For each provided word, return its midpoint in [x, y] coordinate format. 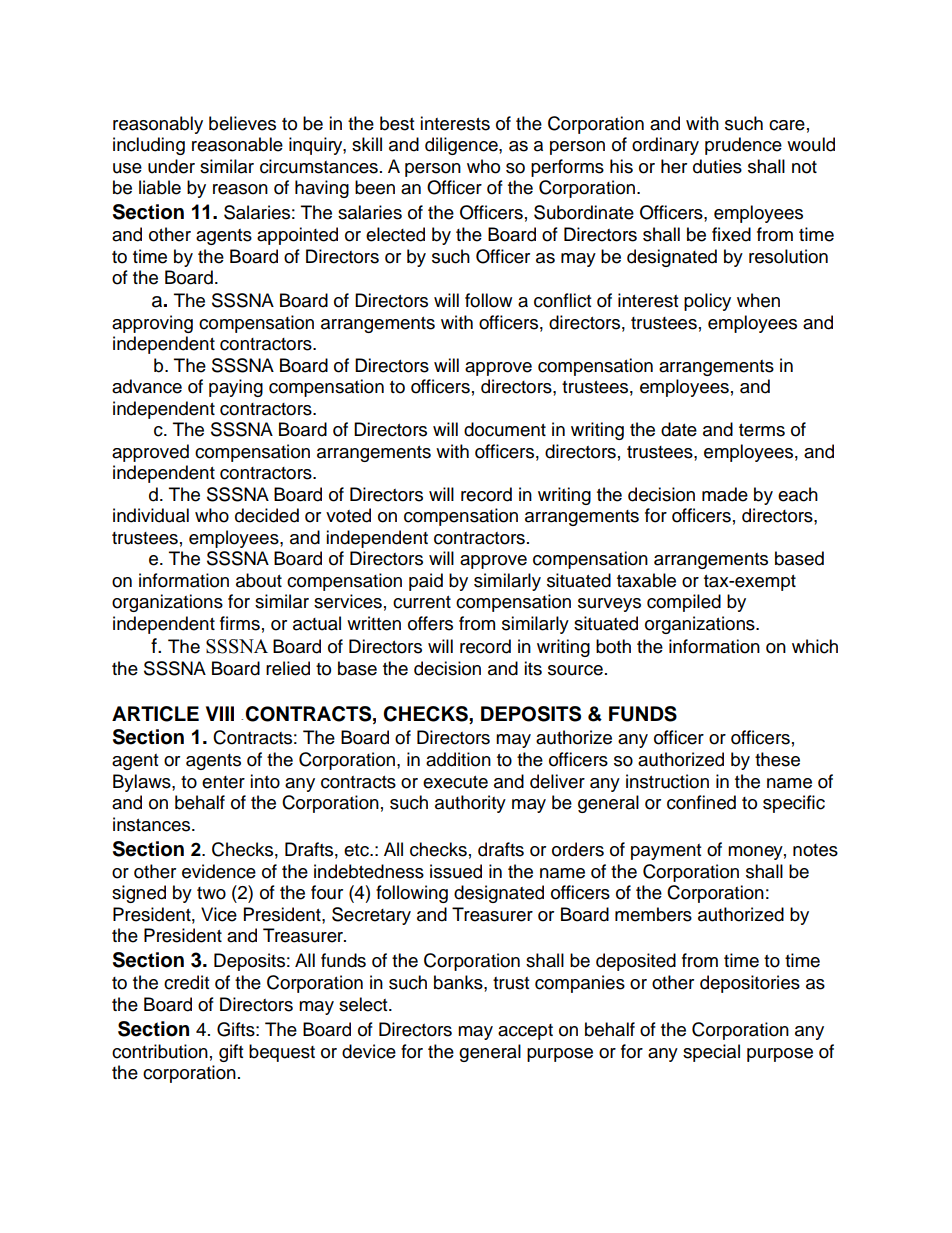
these [777, 759]
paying [236, 388]
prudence [743, 146]
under [171, 166]
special [711, 1053]
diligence [462, 146]
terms [762, 430]
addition [458, 759]
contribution [160, 1051]
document [505, 429]
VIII [220, 713]
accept [525, 1032]
